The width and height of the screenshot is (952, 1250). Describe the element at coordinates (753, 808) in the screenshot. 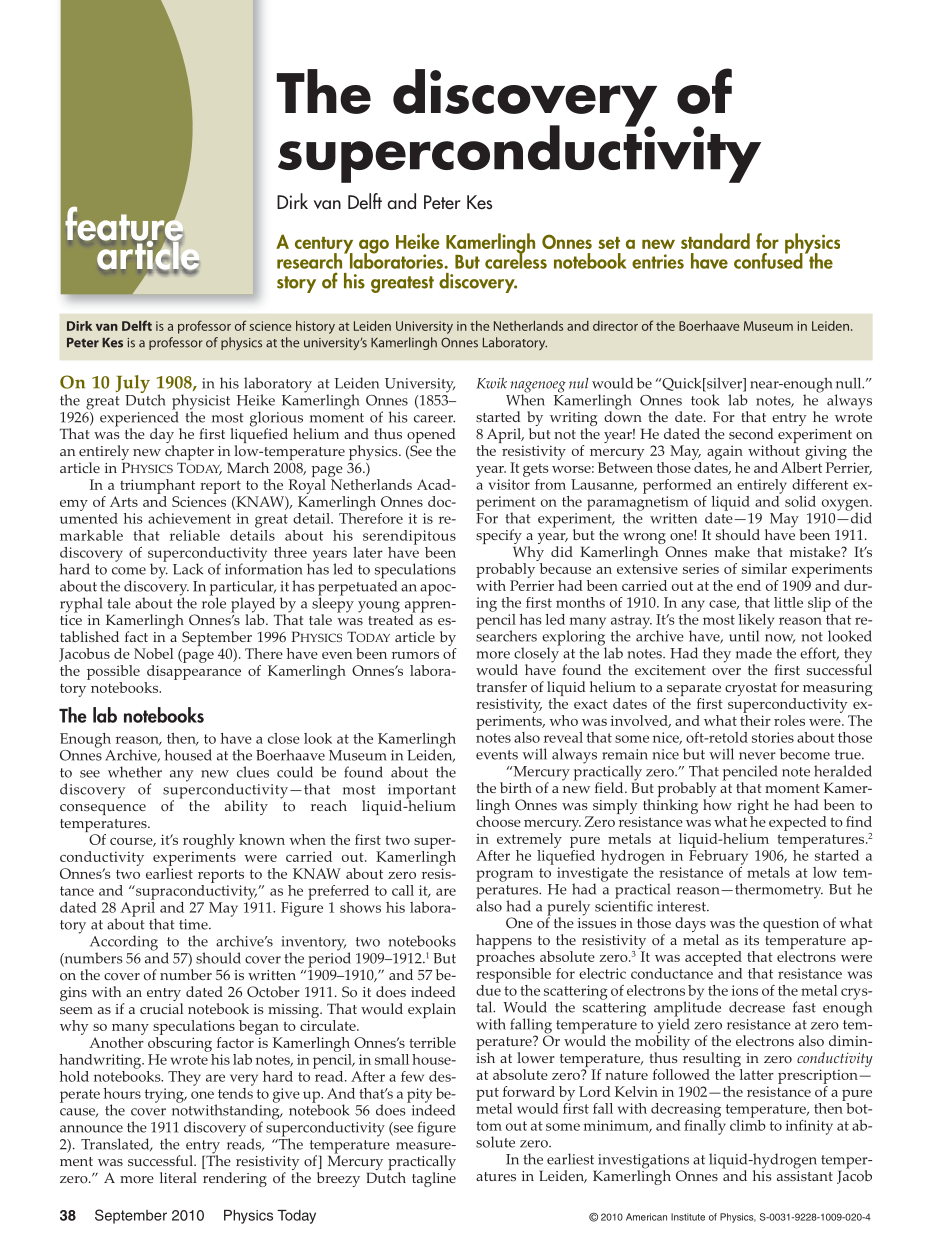

I see `right` at that location.
